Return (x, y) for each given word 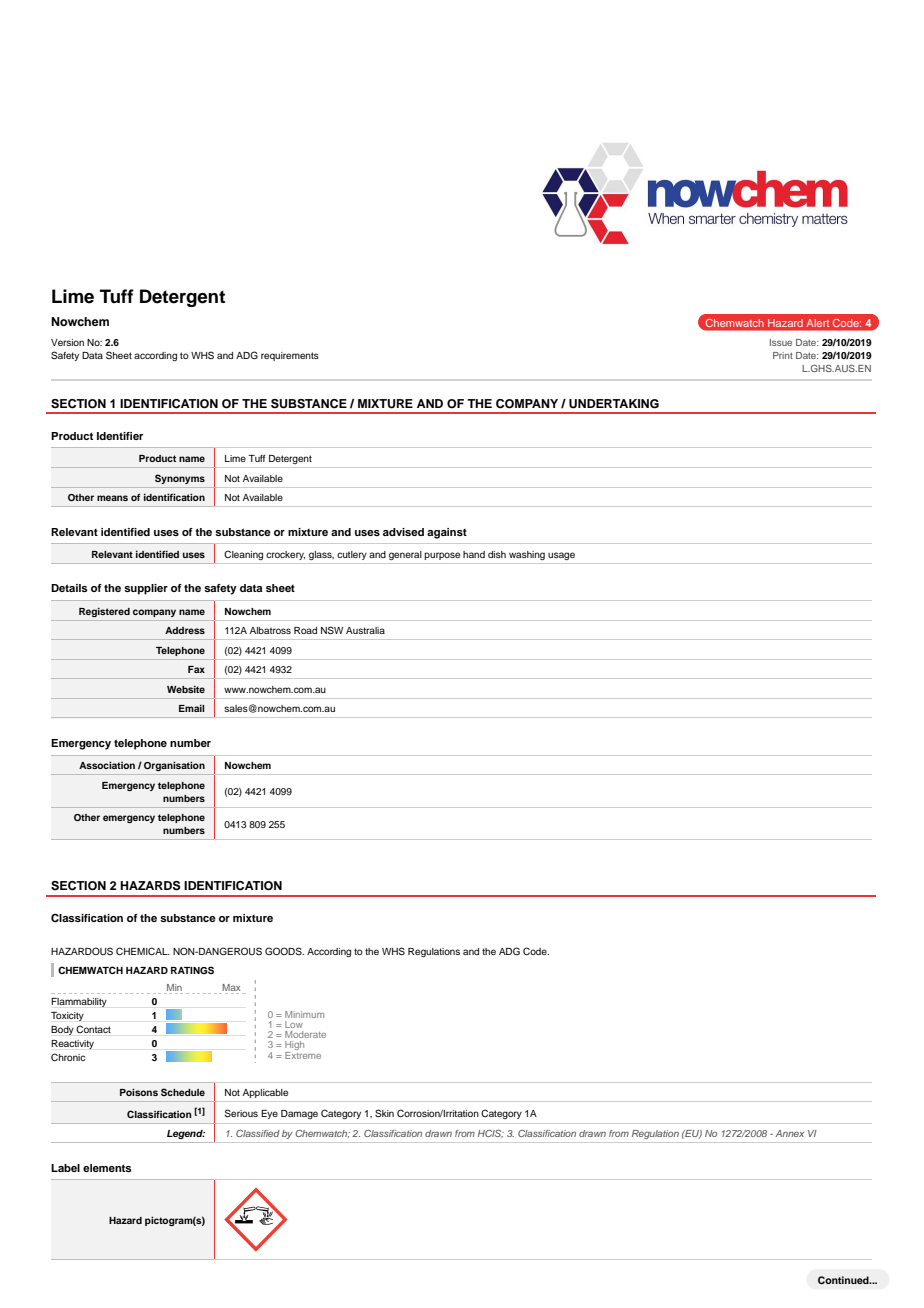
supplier (146, 589)
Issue (781, 342)
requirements (290, 356)
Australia (365, 630)
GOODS (284, 951)
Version (67, 342)
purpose (442, 556)
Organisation (174, 766)
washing (527, 555)
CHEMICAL (143, 951)
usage (561, 556)
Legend (186, 1134)
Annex (789, 1133)
